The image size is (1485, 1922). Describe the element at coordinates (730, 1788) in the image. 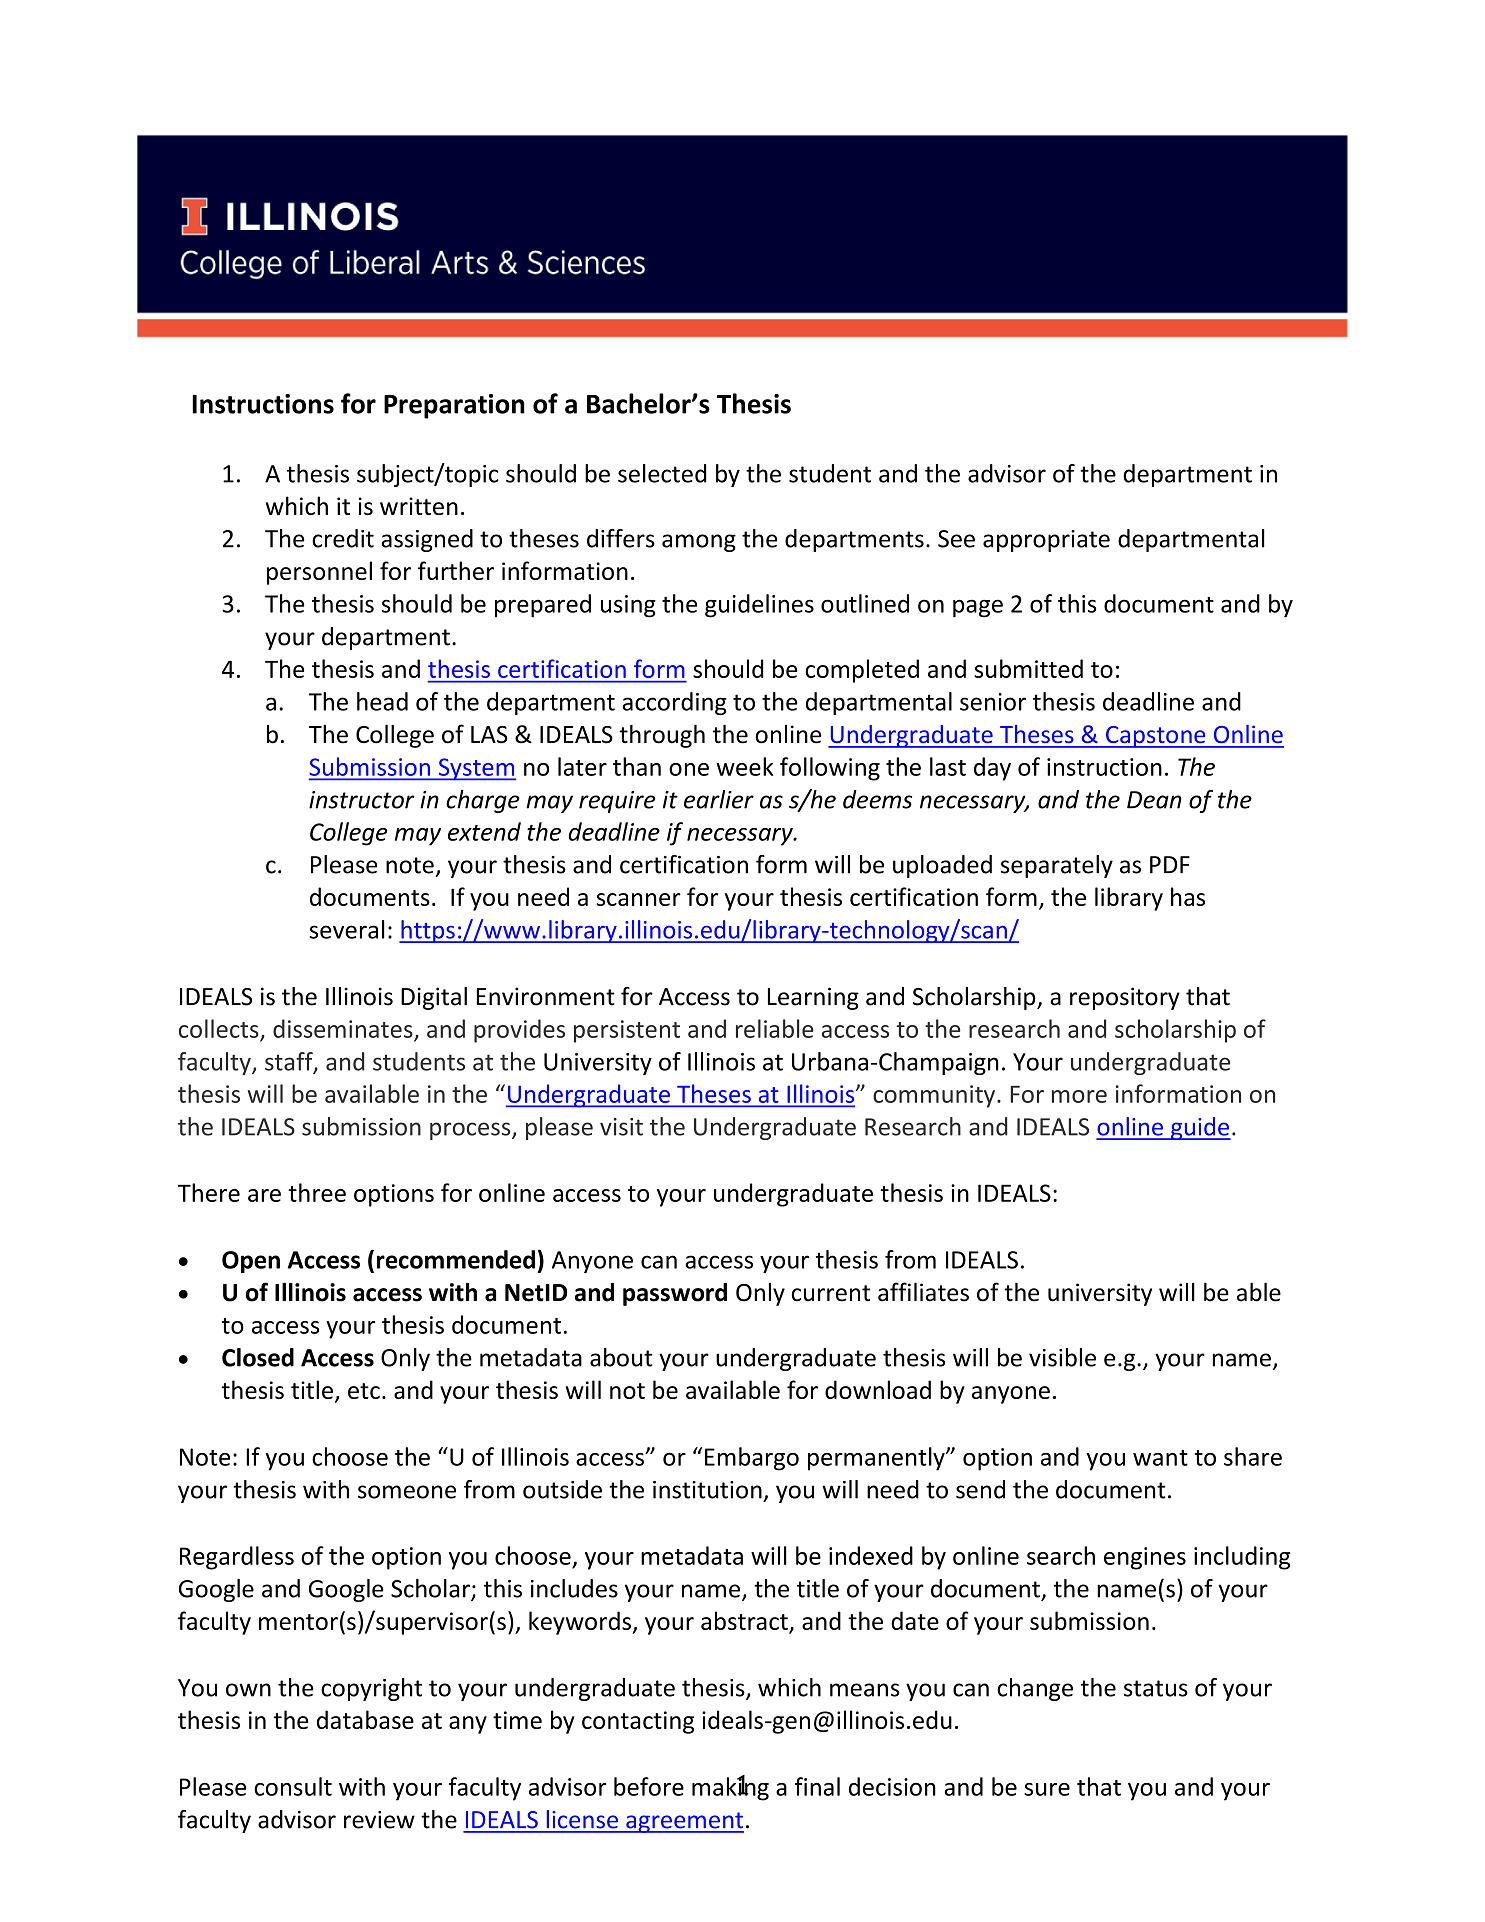

I see `making` at that location.
